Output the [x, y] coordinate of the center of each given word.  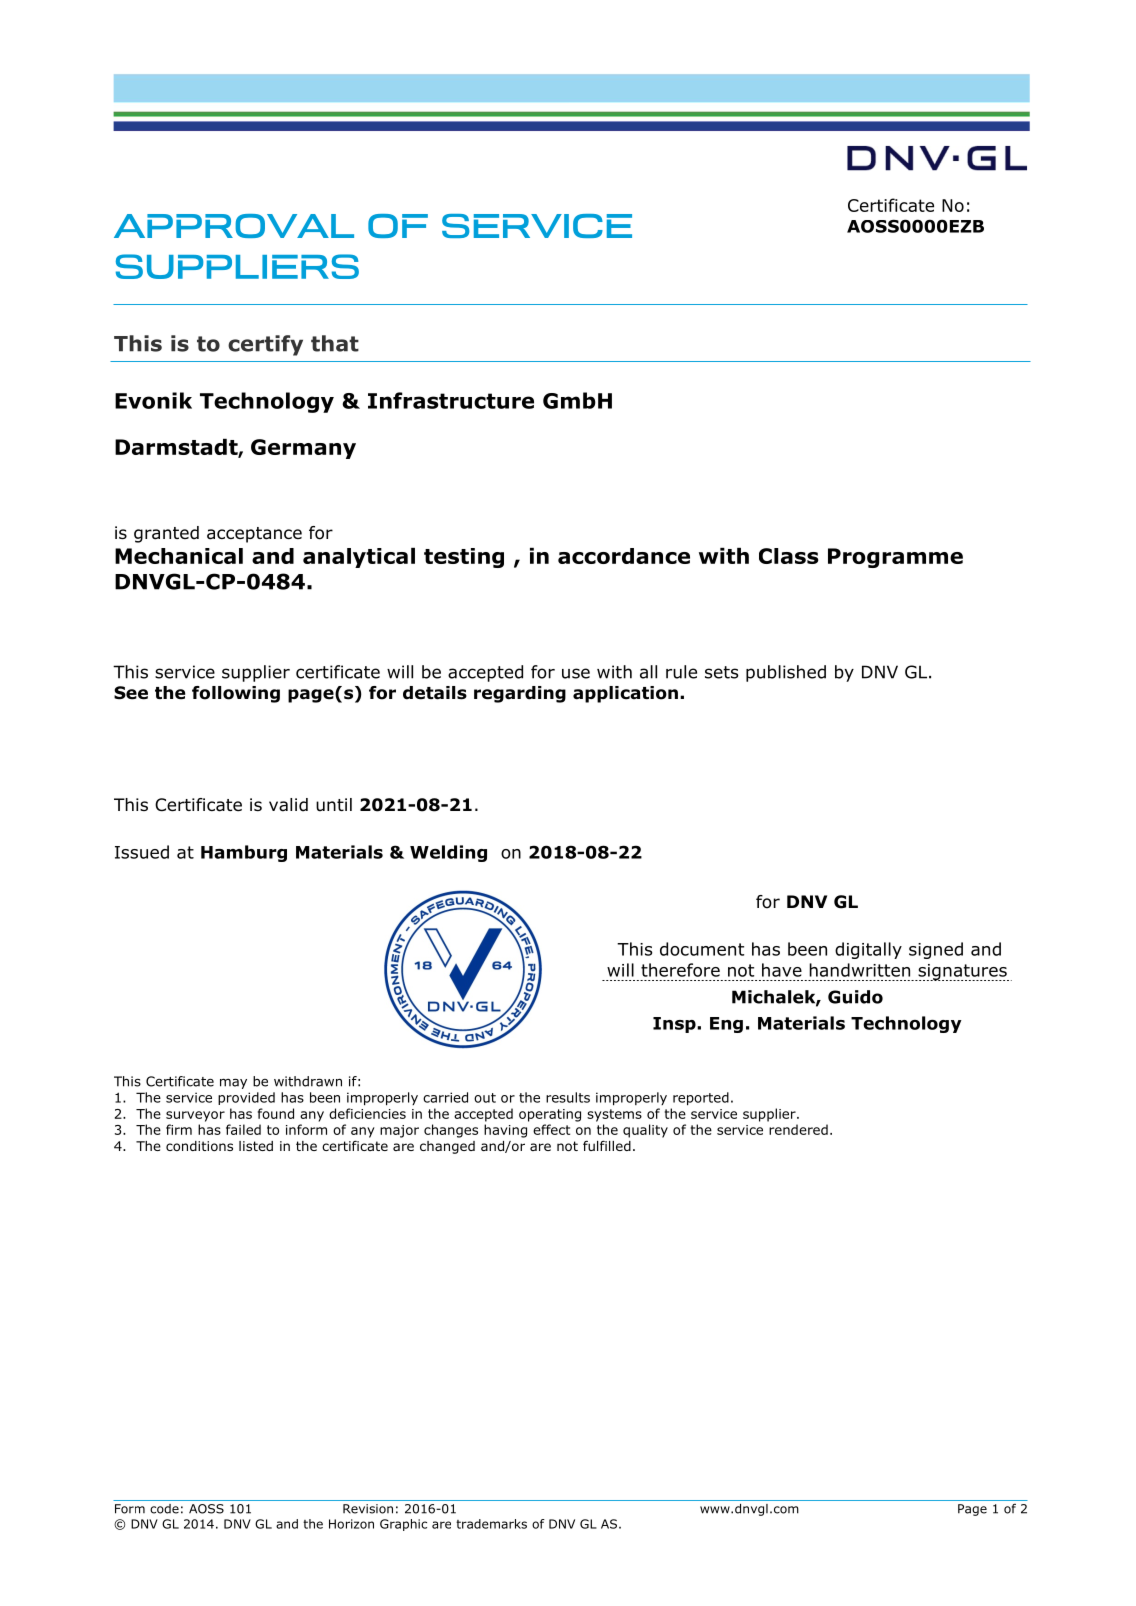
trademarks [491, 1524]
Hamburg [244, 853]
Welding [448, 853]
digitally [868, 950]
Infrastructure [451, 400]
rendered [798, 1129]
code [164, 1509]
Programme [895, 558]
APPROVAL [234, 226]
